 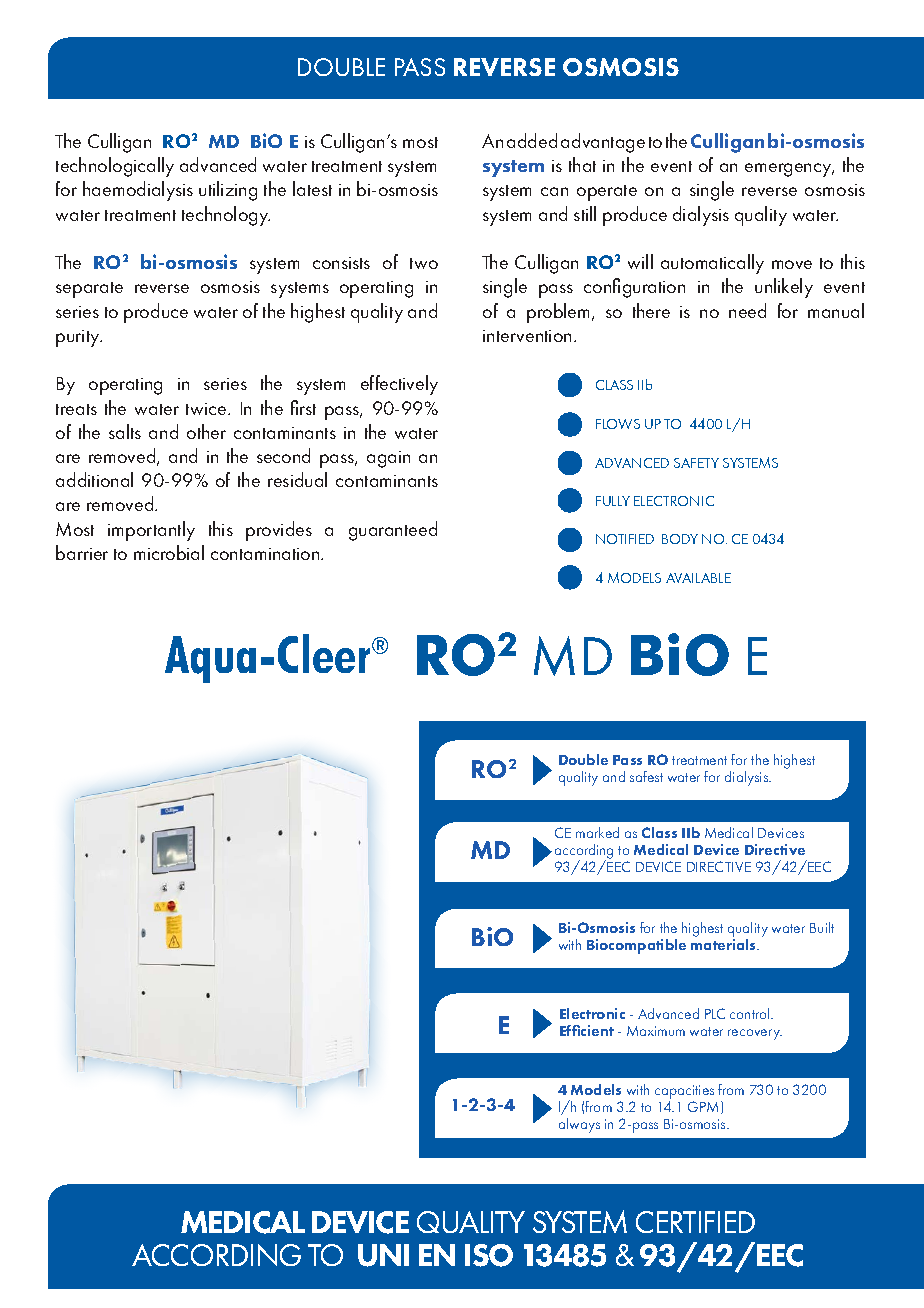 I want to click on AVAILABLE, so click(x=698, y=578).
